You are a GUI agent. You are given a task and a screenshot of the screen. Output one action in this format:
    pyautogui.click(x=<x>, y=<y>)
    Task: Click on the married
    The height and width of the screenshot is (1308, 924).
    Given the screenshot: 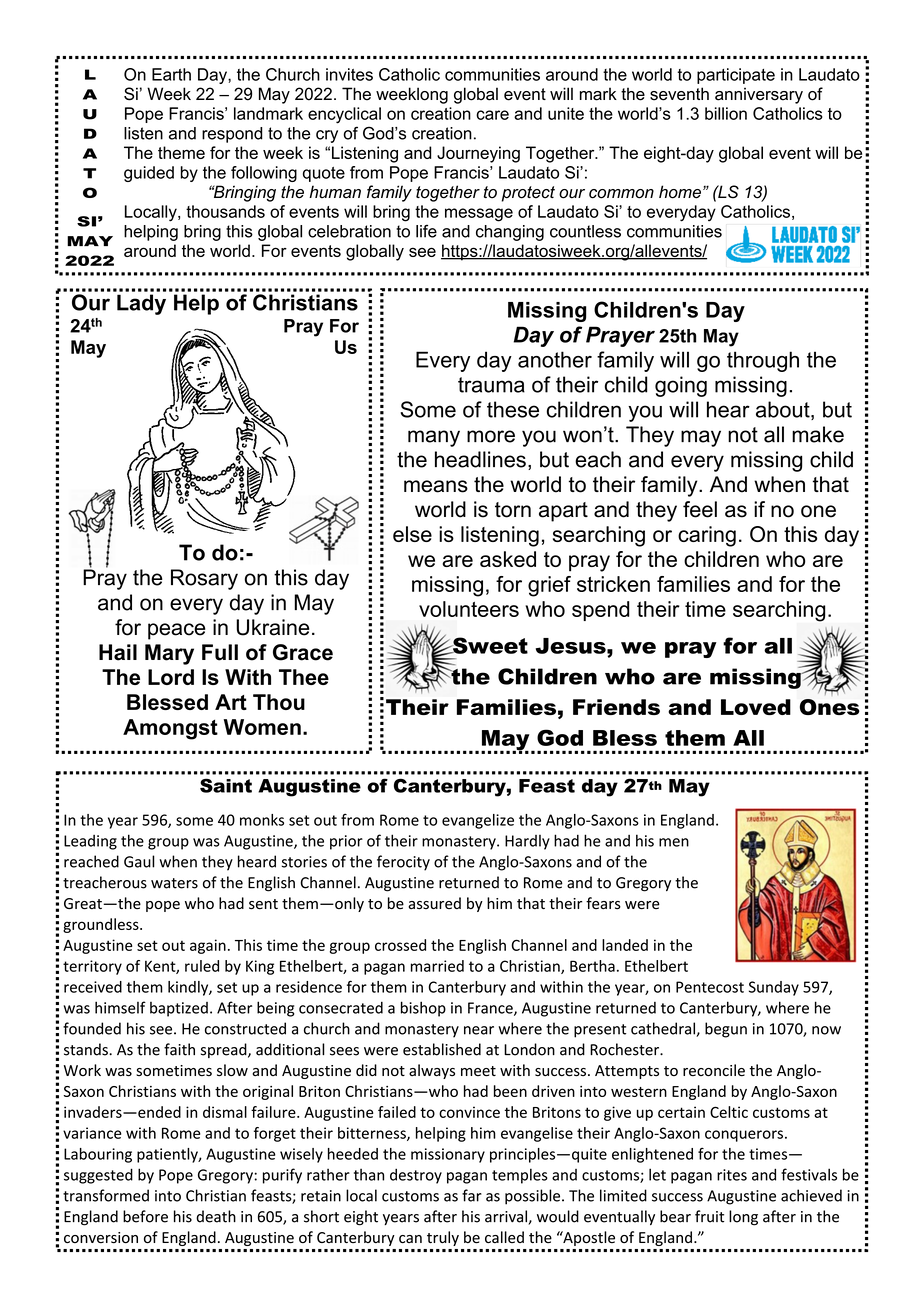 What is the action you would take?
    pyautogui.click(x=437, y=966)
